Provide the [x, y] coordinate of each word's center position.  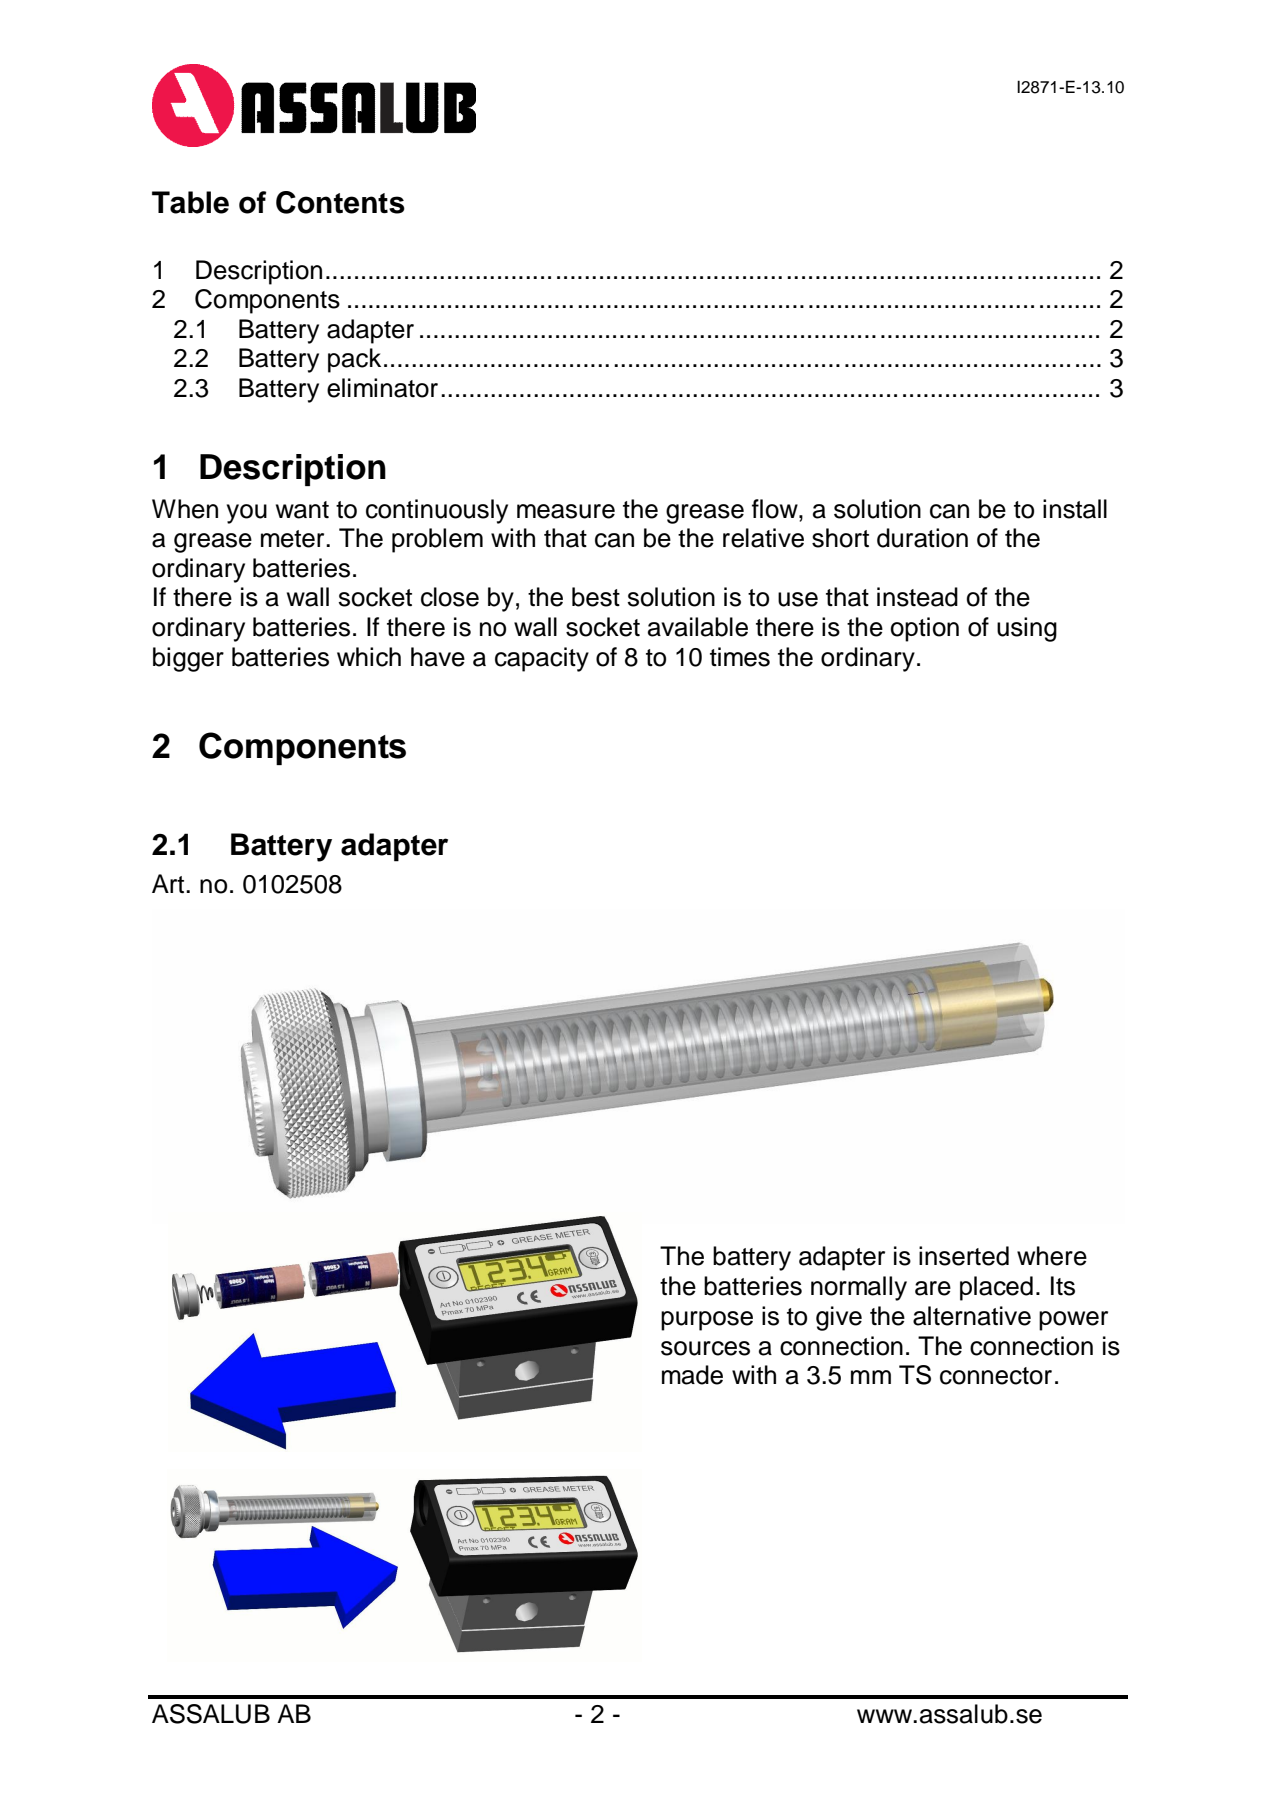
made [692, 1375]
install [1075, 509]
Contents [340, 202]
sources [705, 1348]
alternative [972, 1316]
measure [566, 511]
